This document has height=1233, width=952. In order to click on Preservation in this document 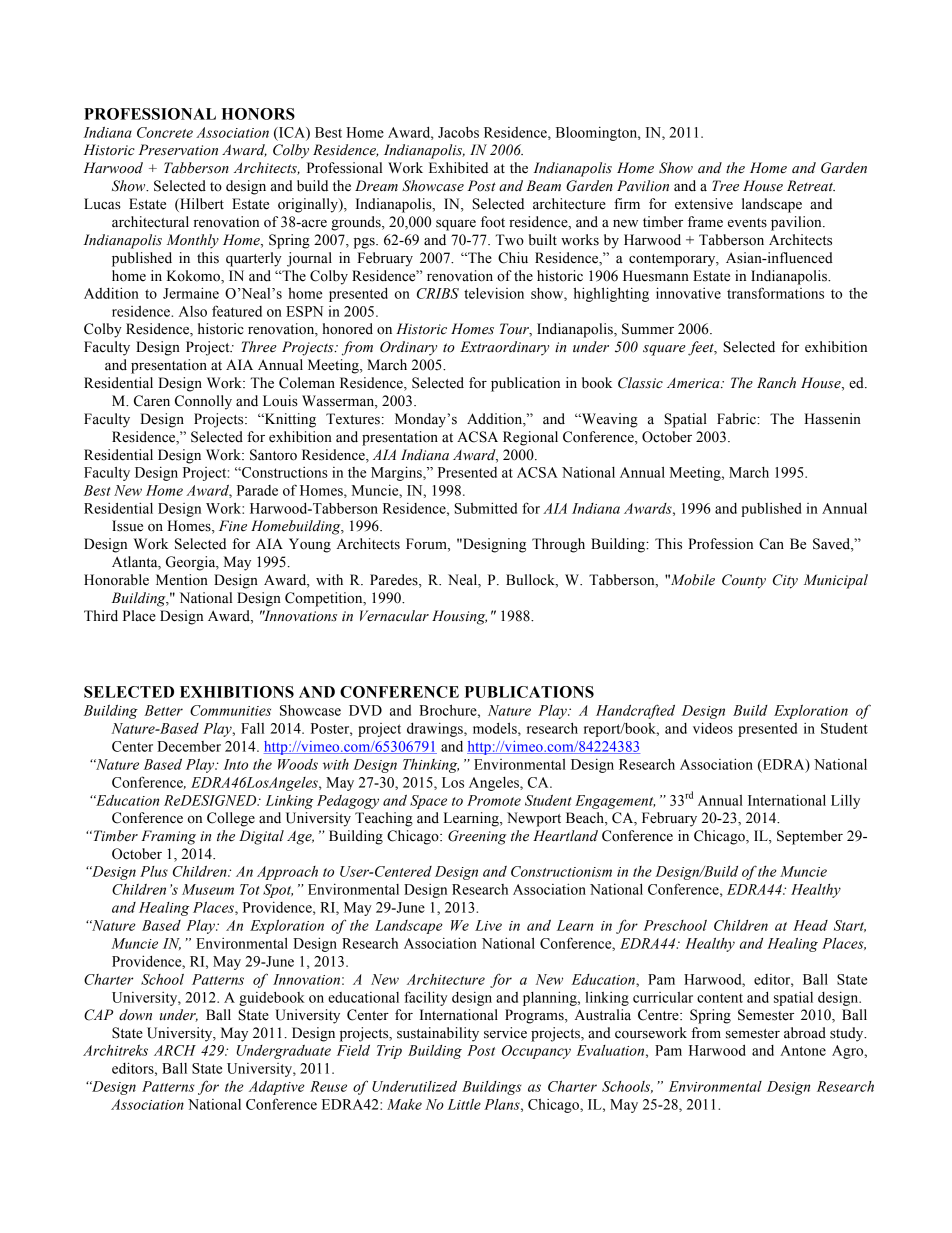, I will do `click(178, 150)`.
